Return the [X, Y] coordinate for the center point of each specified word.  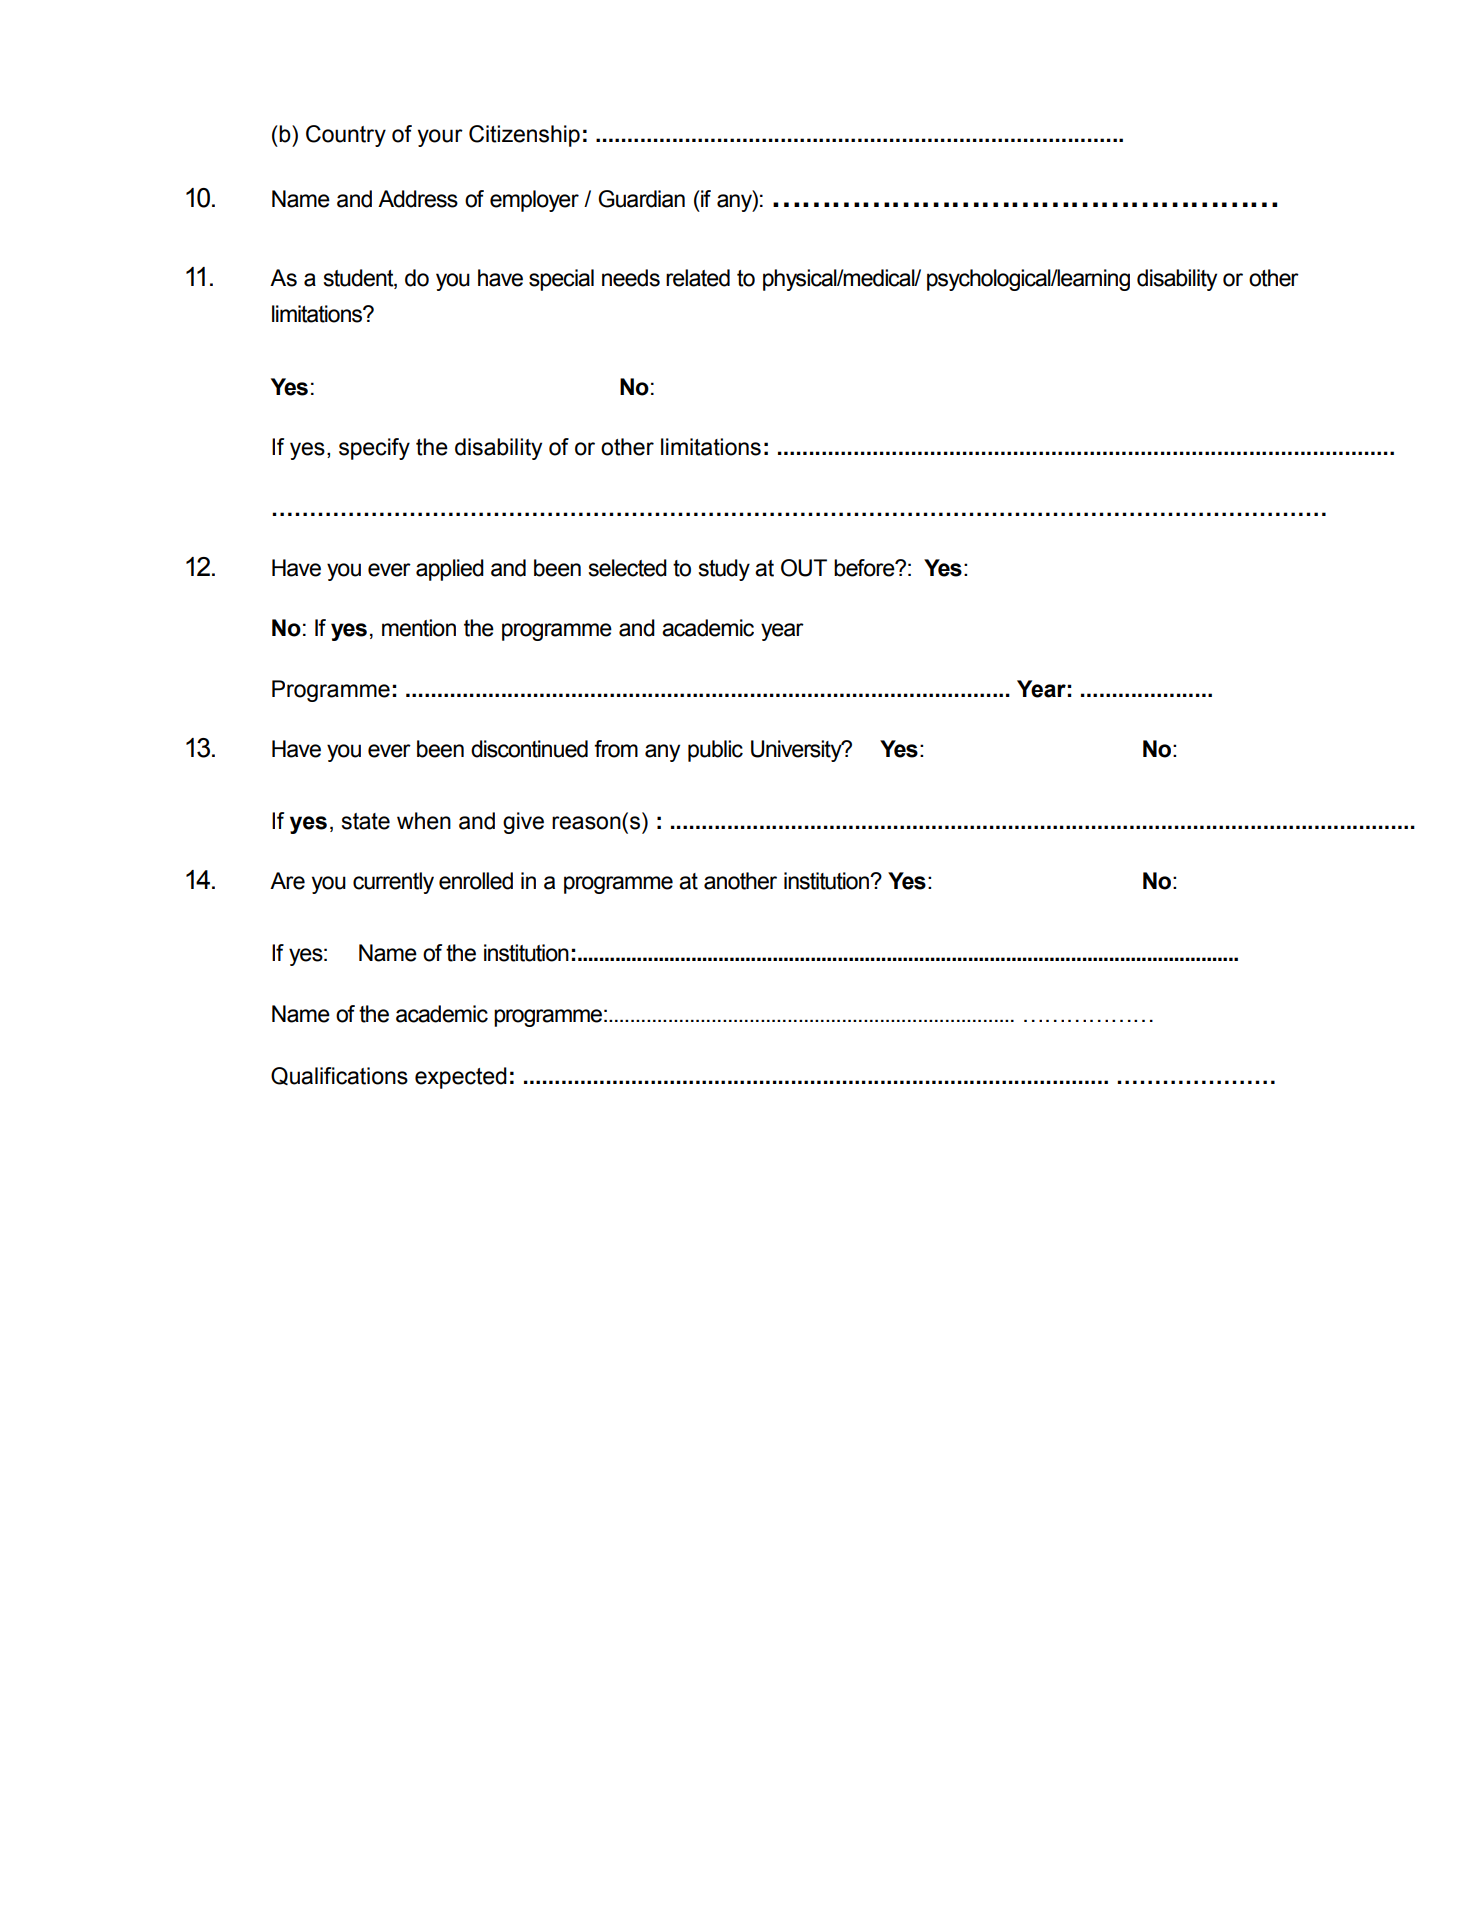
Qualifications [339, 1076]
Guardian [641, 199]
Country [346, 136]
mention [419, 628]
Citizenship [524, 136]
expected [461, 1078]
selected [627, 568]
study [724, 570]
